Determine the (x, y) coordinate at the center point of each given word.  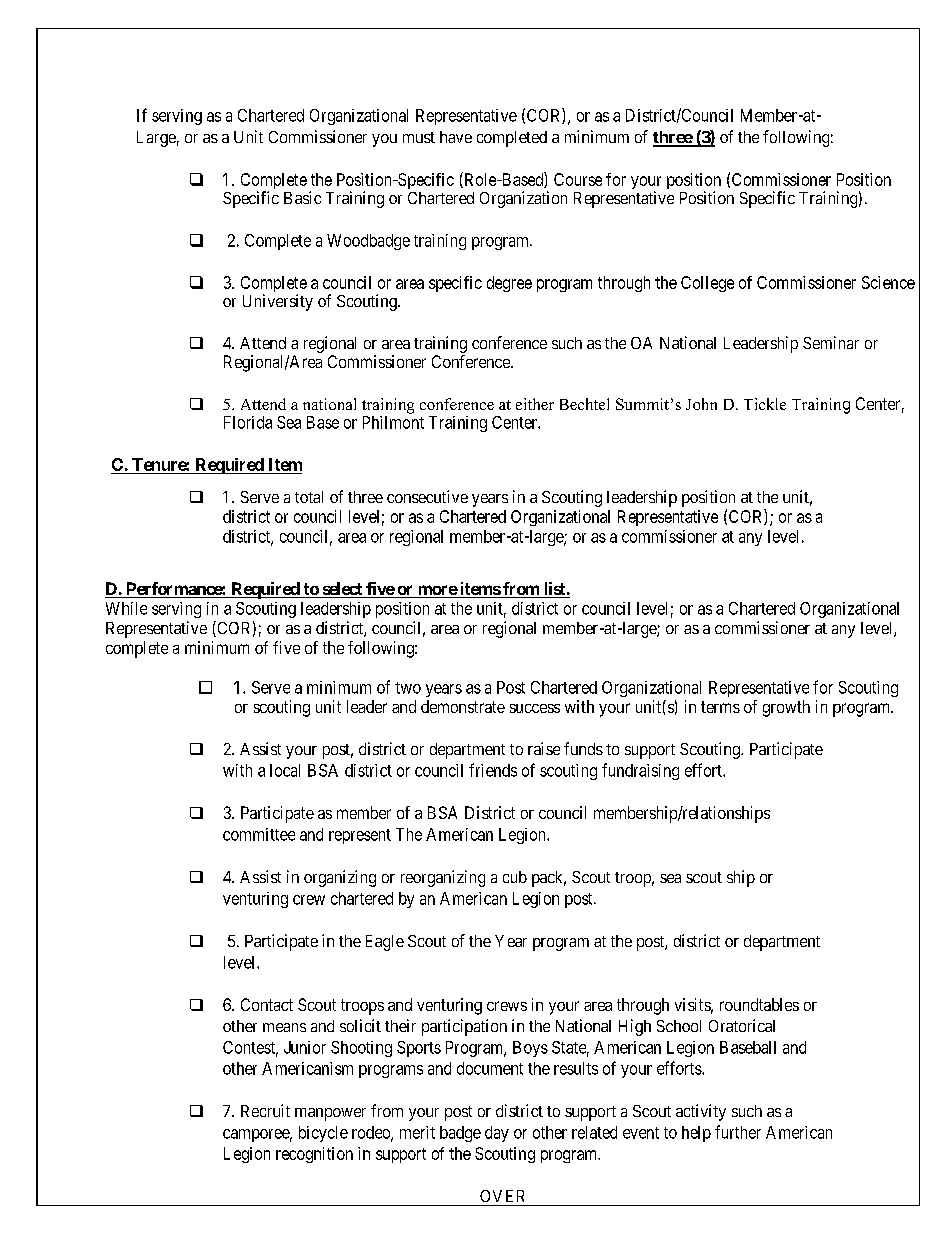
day (497, 1134)
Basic (302, 197)
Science (888, 282)
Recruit (265, 1110)
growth (786, 708)
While (126, 608)
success (535, 708)
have (456, 137)
